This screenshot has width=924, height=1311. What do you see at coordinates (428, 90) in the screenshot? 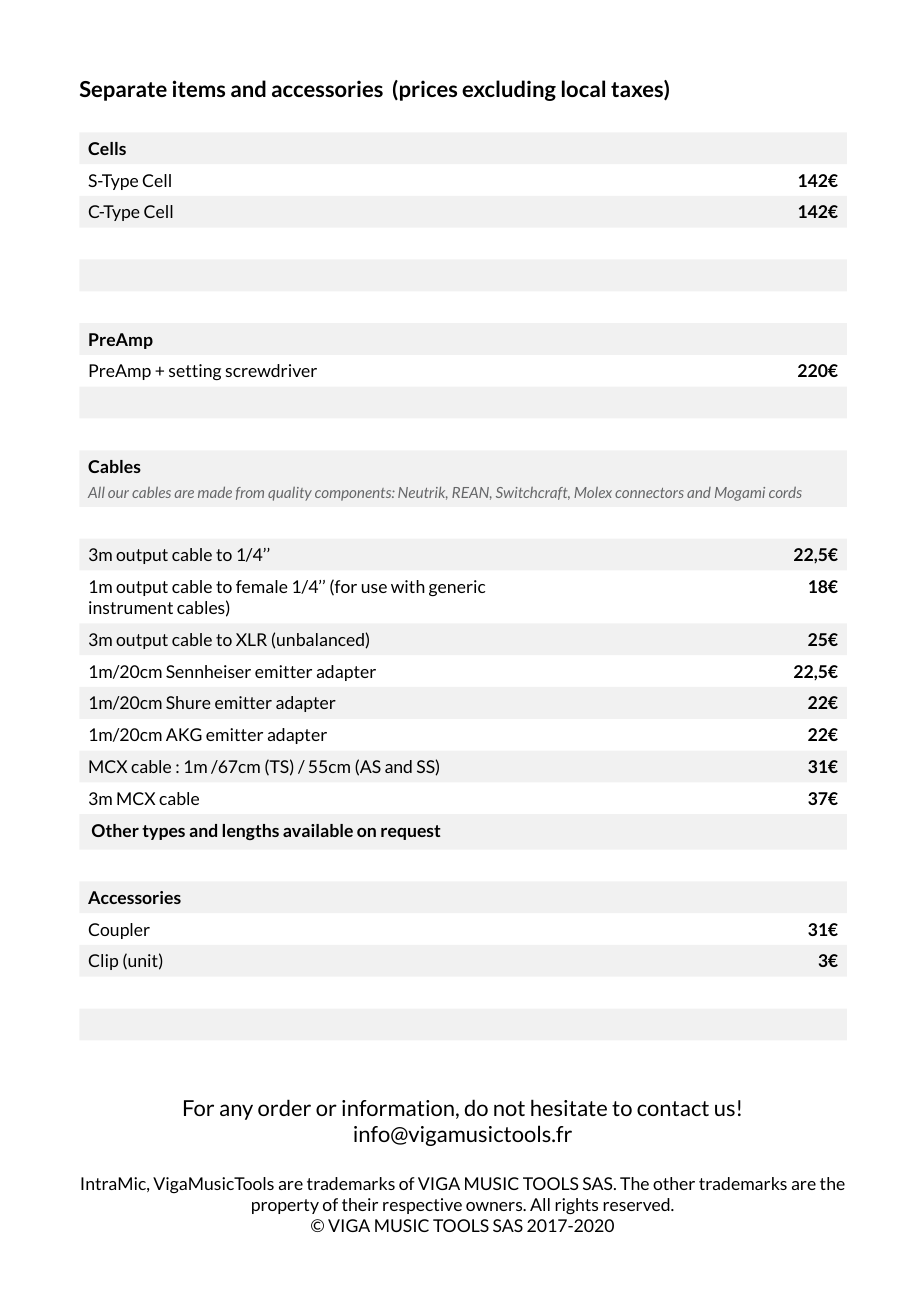
I see `prices` at bounding box center [428, 90].
